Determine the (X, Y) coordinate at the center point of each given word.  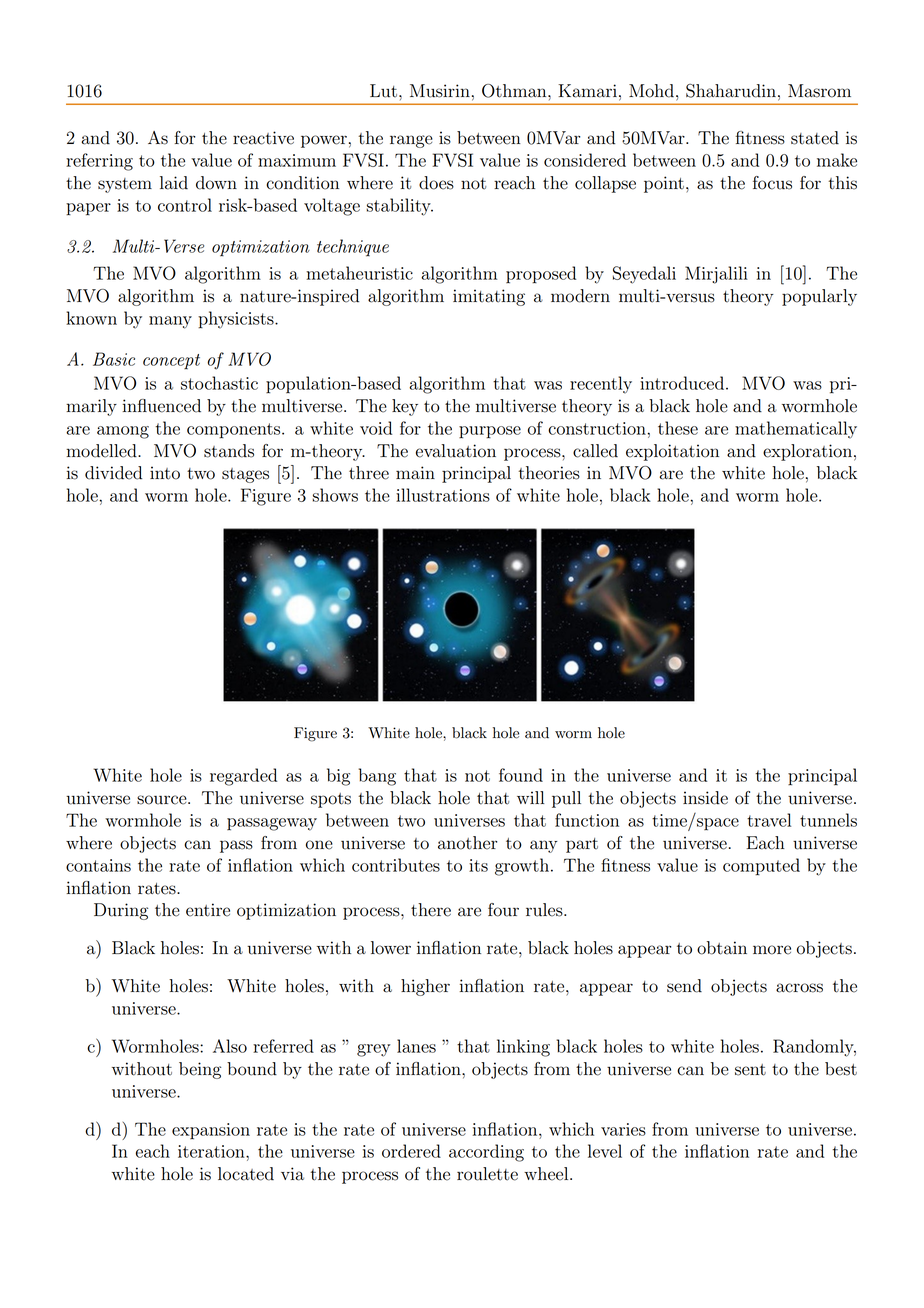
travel (769, 820)
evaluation (456, 451)
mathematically (796, 430)
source (163, 800)
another (467, 843)
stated (815, 138)
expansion (211, 1131)
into (165, 473)
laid (174, 183)
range (411, 141)
